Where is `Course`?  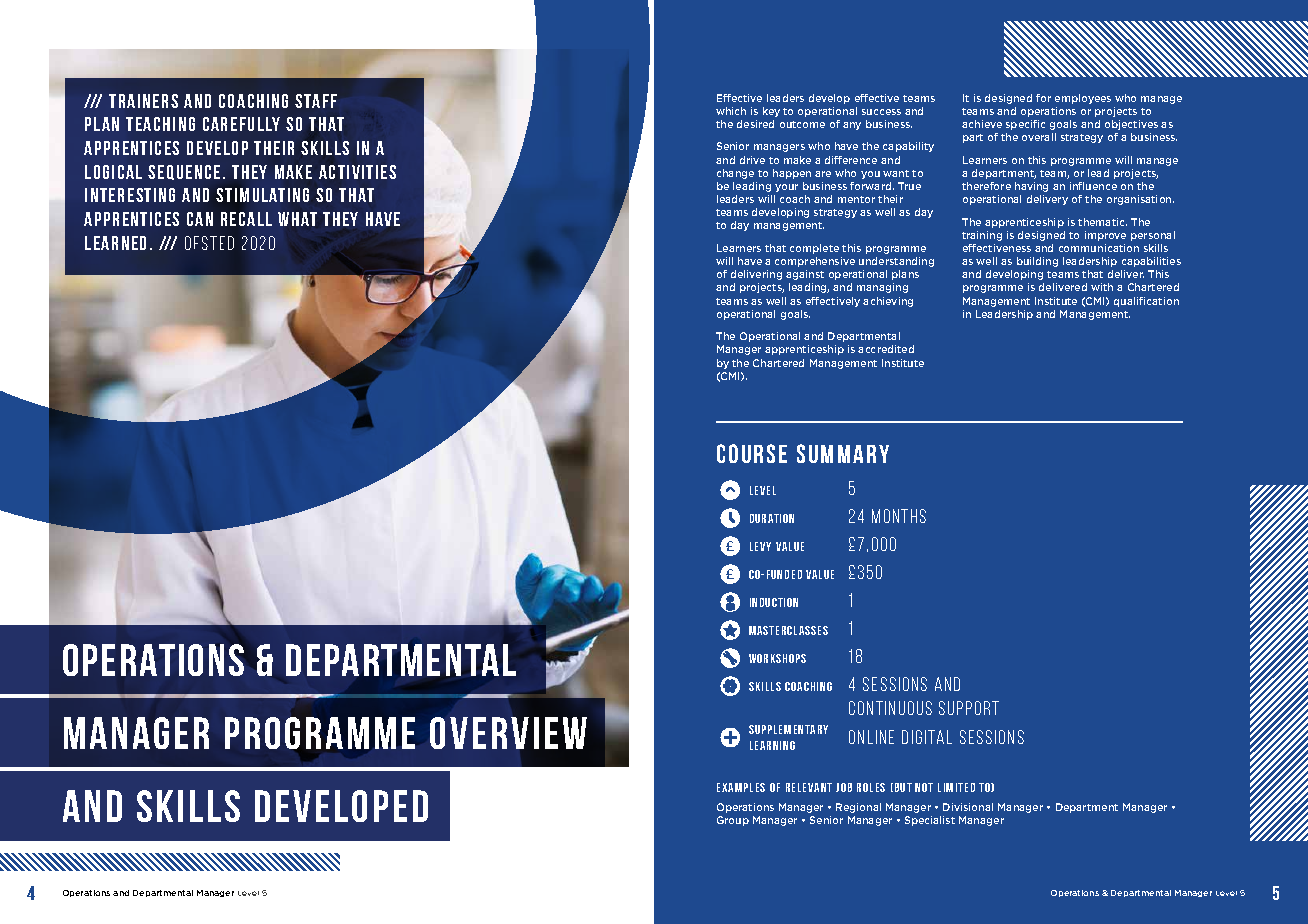 Course is located at coordinates (752, 453).
